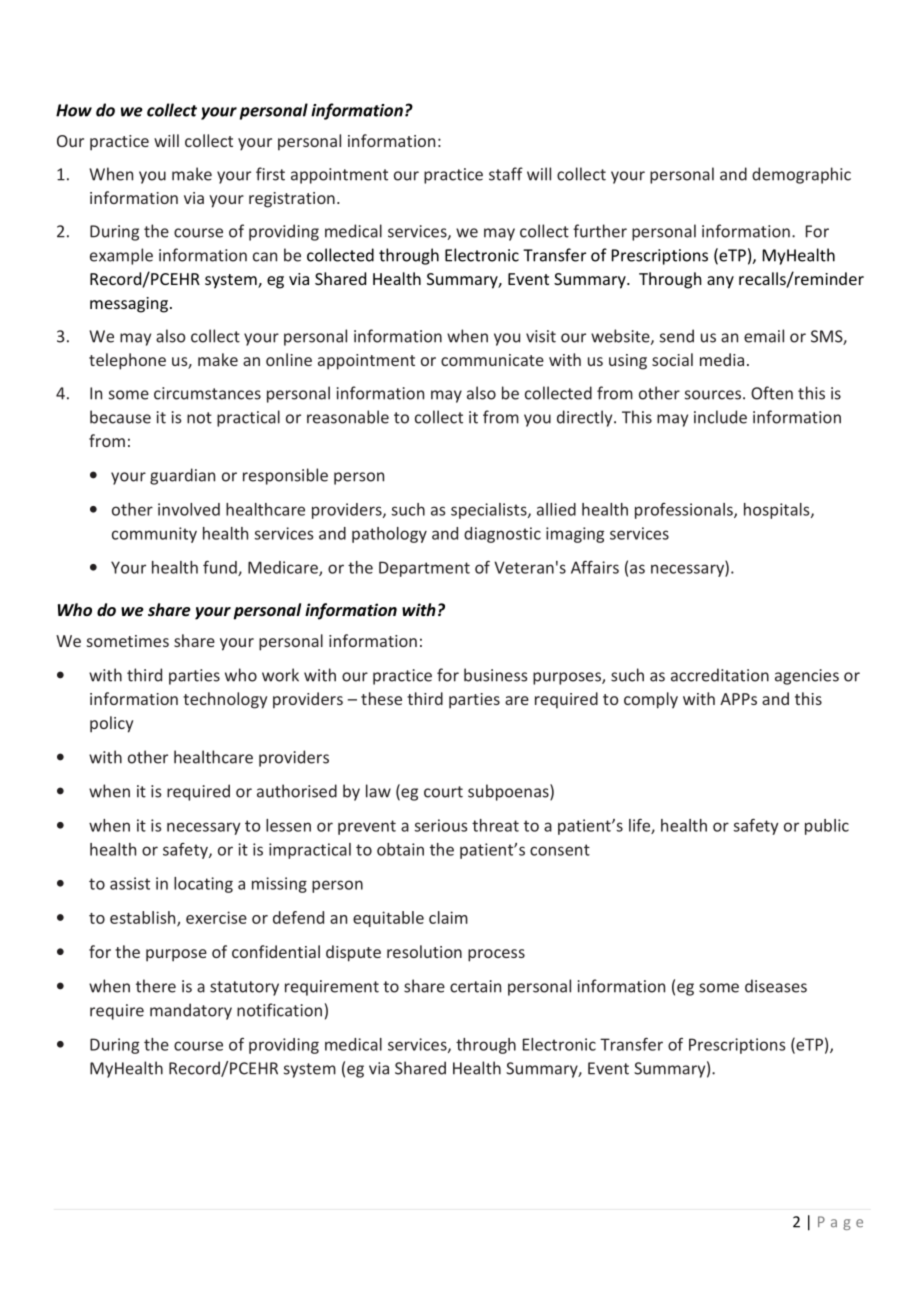 This page has width=924, height=1308. What do you see at coordinates (74, 110) in the page?
I see `How` at bounding box center [74, 110].
